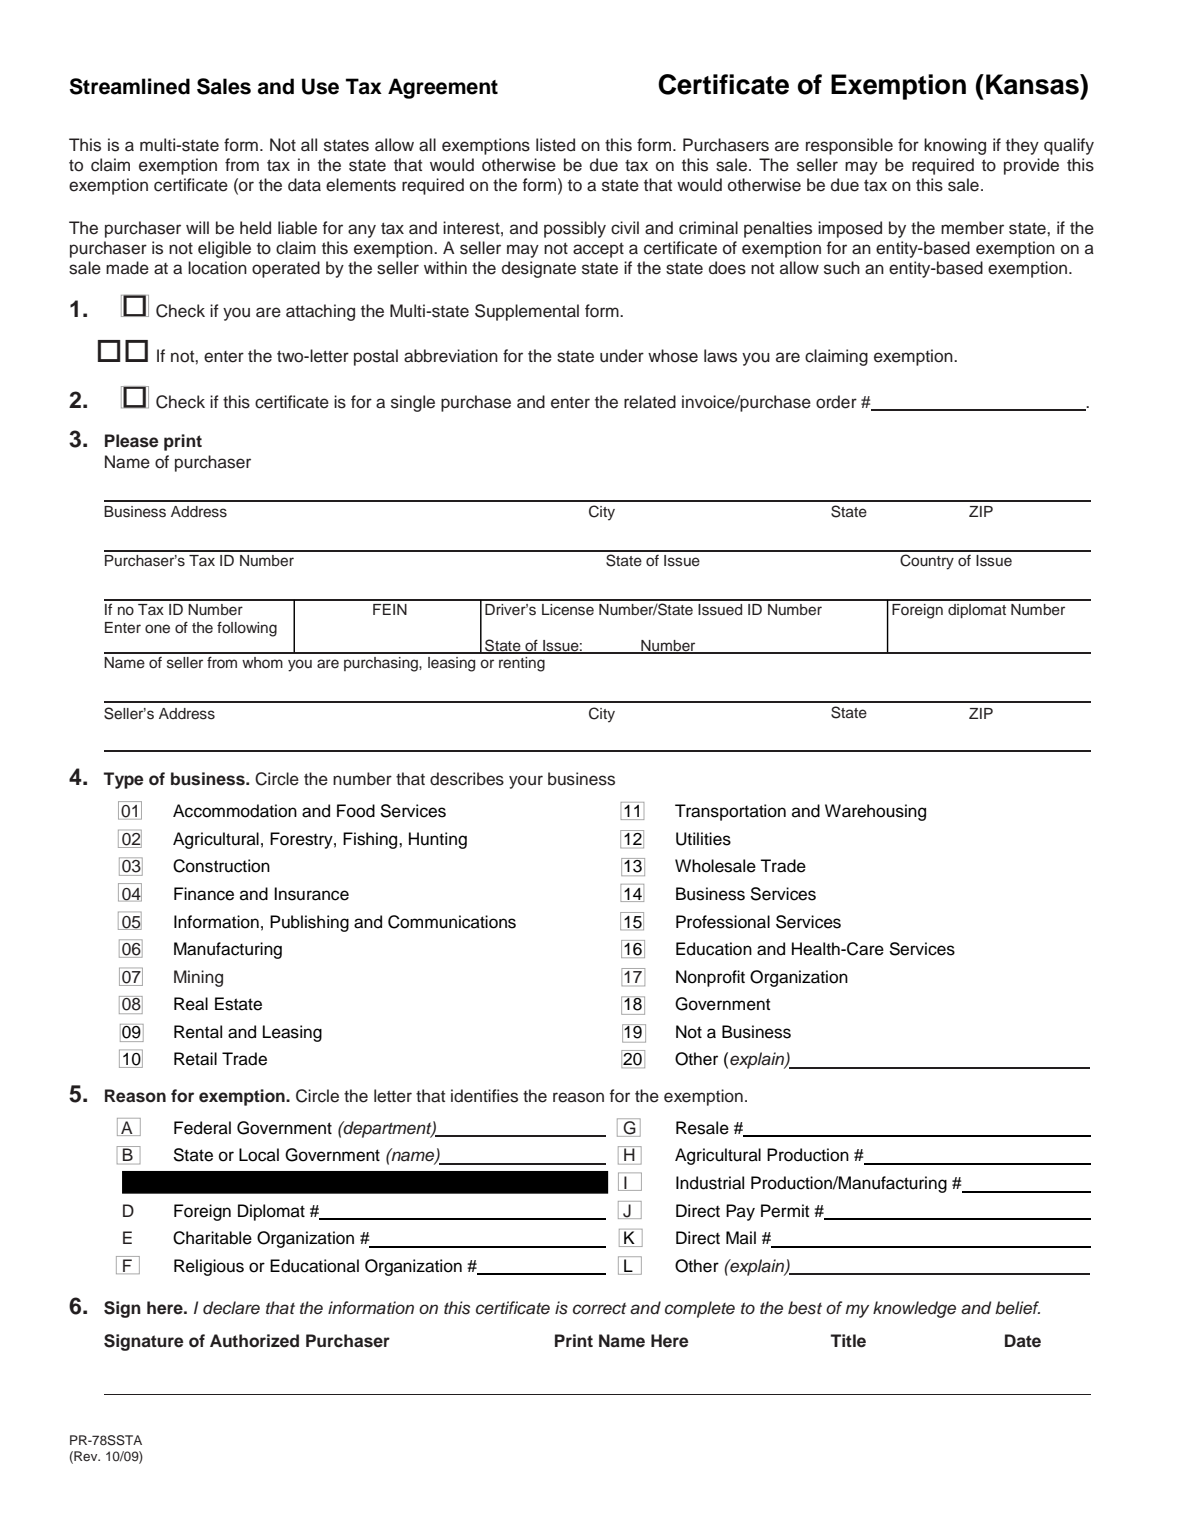 This screenshot has width=1177, height=1524. Describe the element at coordinates (955, 146) in the screenshot. I see `knowing` at that location.
